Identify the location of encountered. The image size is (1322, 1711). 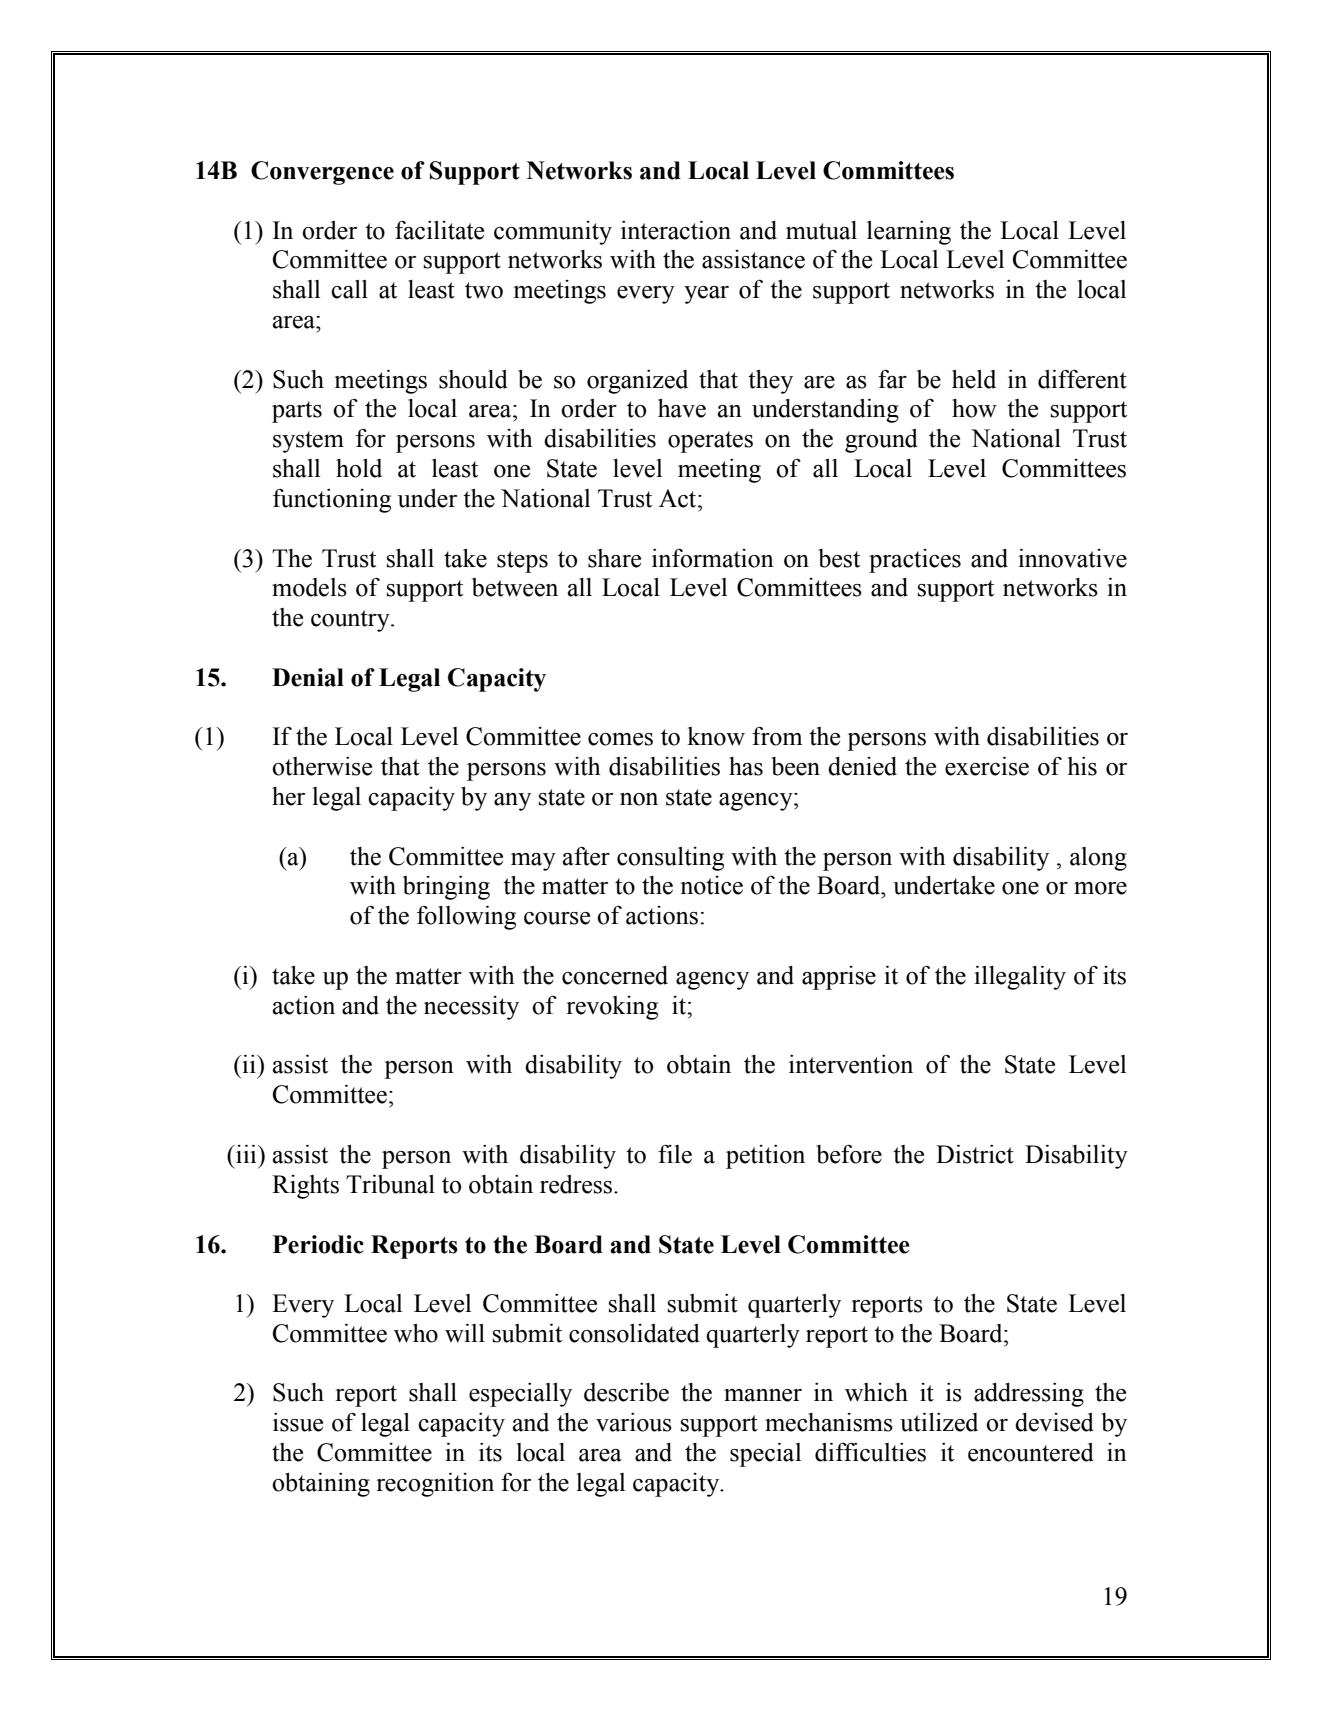
(1031, 1452).
